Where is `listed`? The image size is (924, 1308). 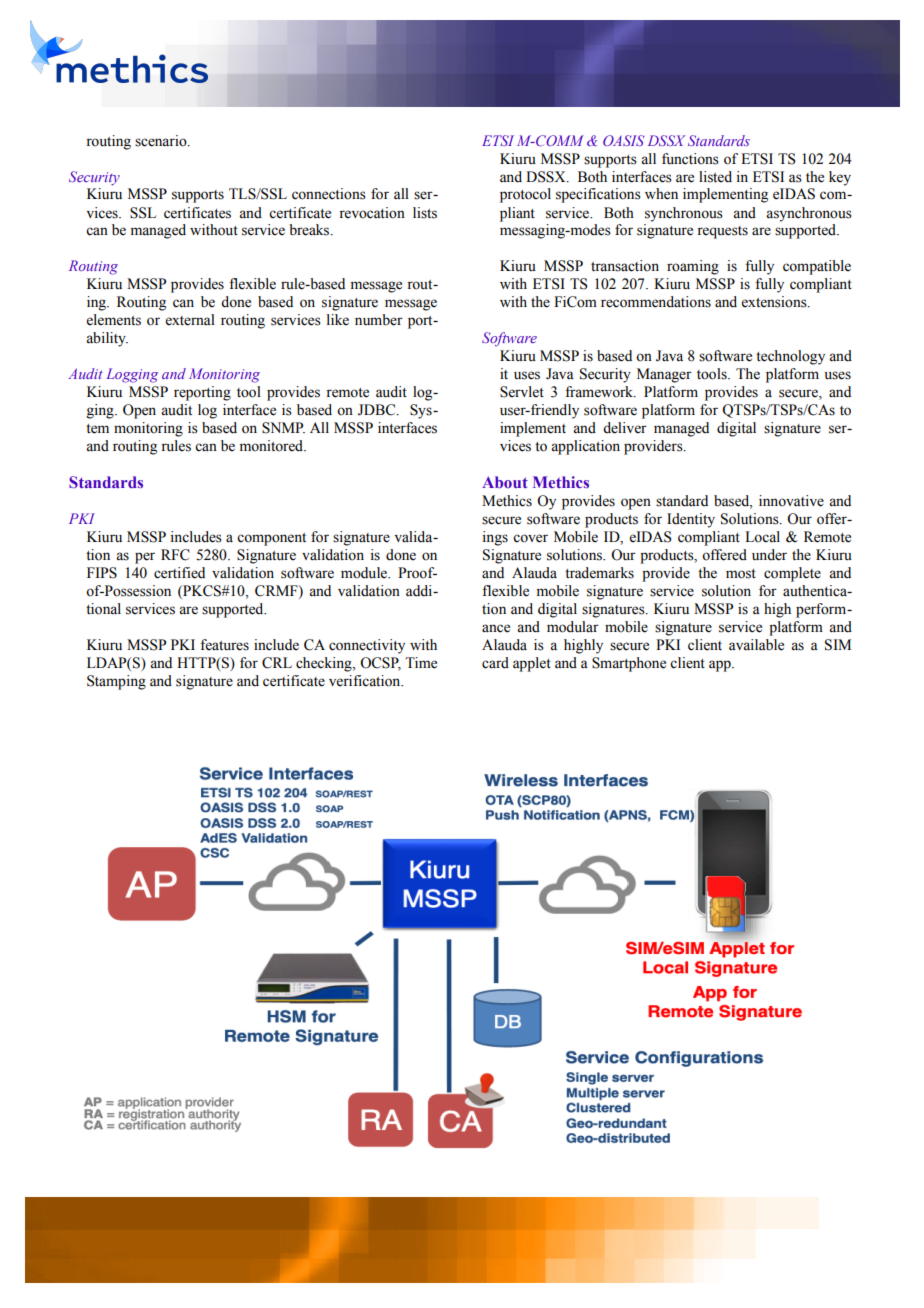
listed is located at coordinates (715, 177).
